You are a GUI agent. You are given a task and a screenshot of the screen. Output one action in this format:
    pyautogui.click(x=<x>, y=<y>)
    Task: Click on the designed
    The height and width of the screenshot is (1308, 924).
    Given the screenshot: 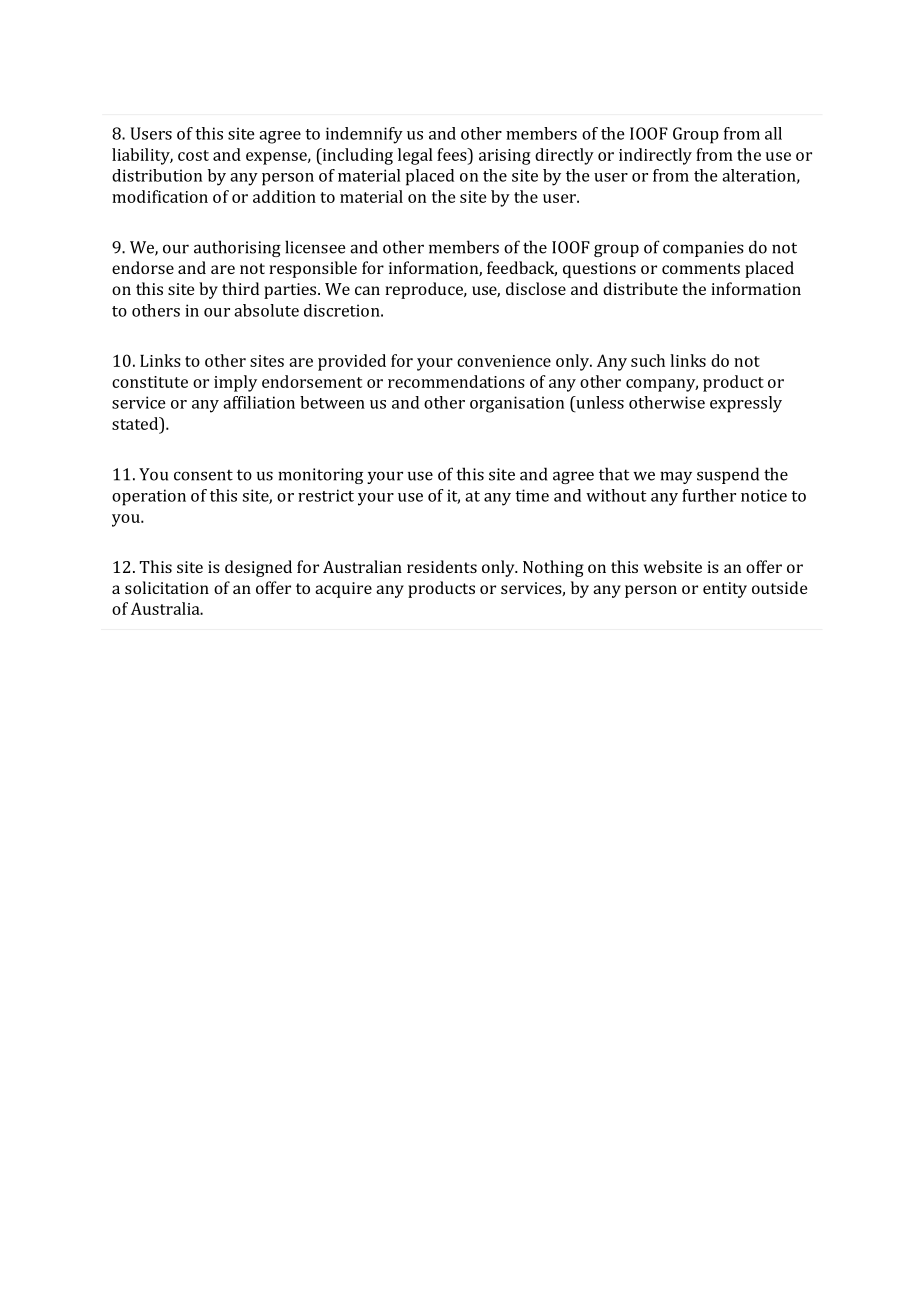 What is the action you would take?
    pyautogui.click(x=258, y=568)
